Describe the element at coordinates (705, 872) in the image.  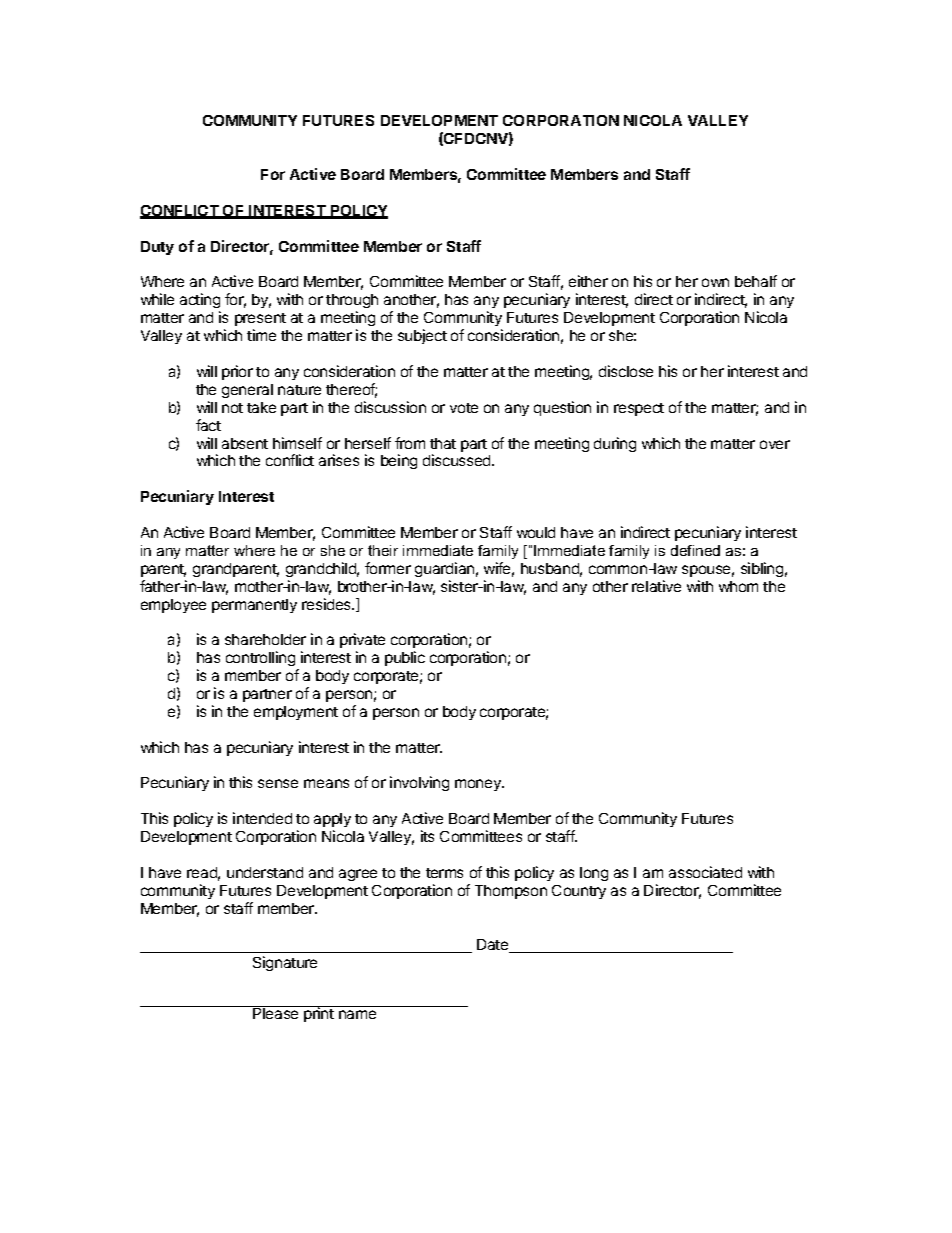
I see `associated` at that location.
